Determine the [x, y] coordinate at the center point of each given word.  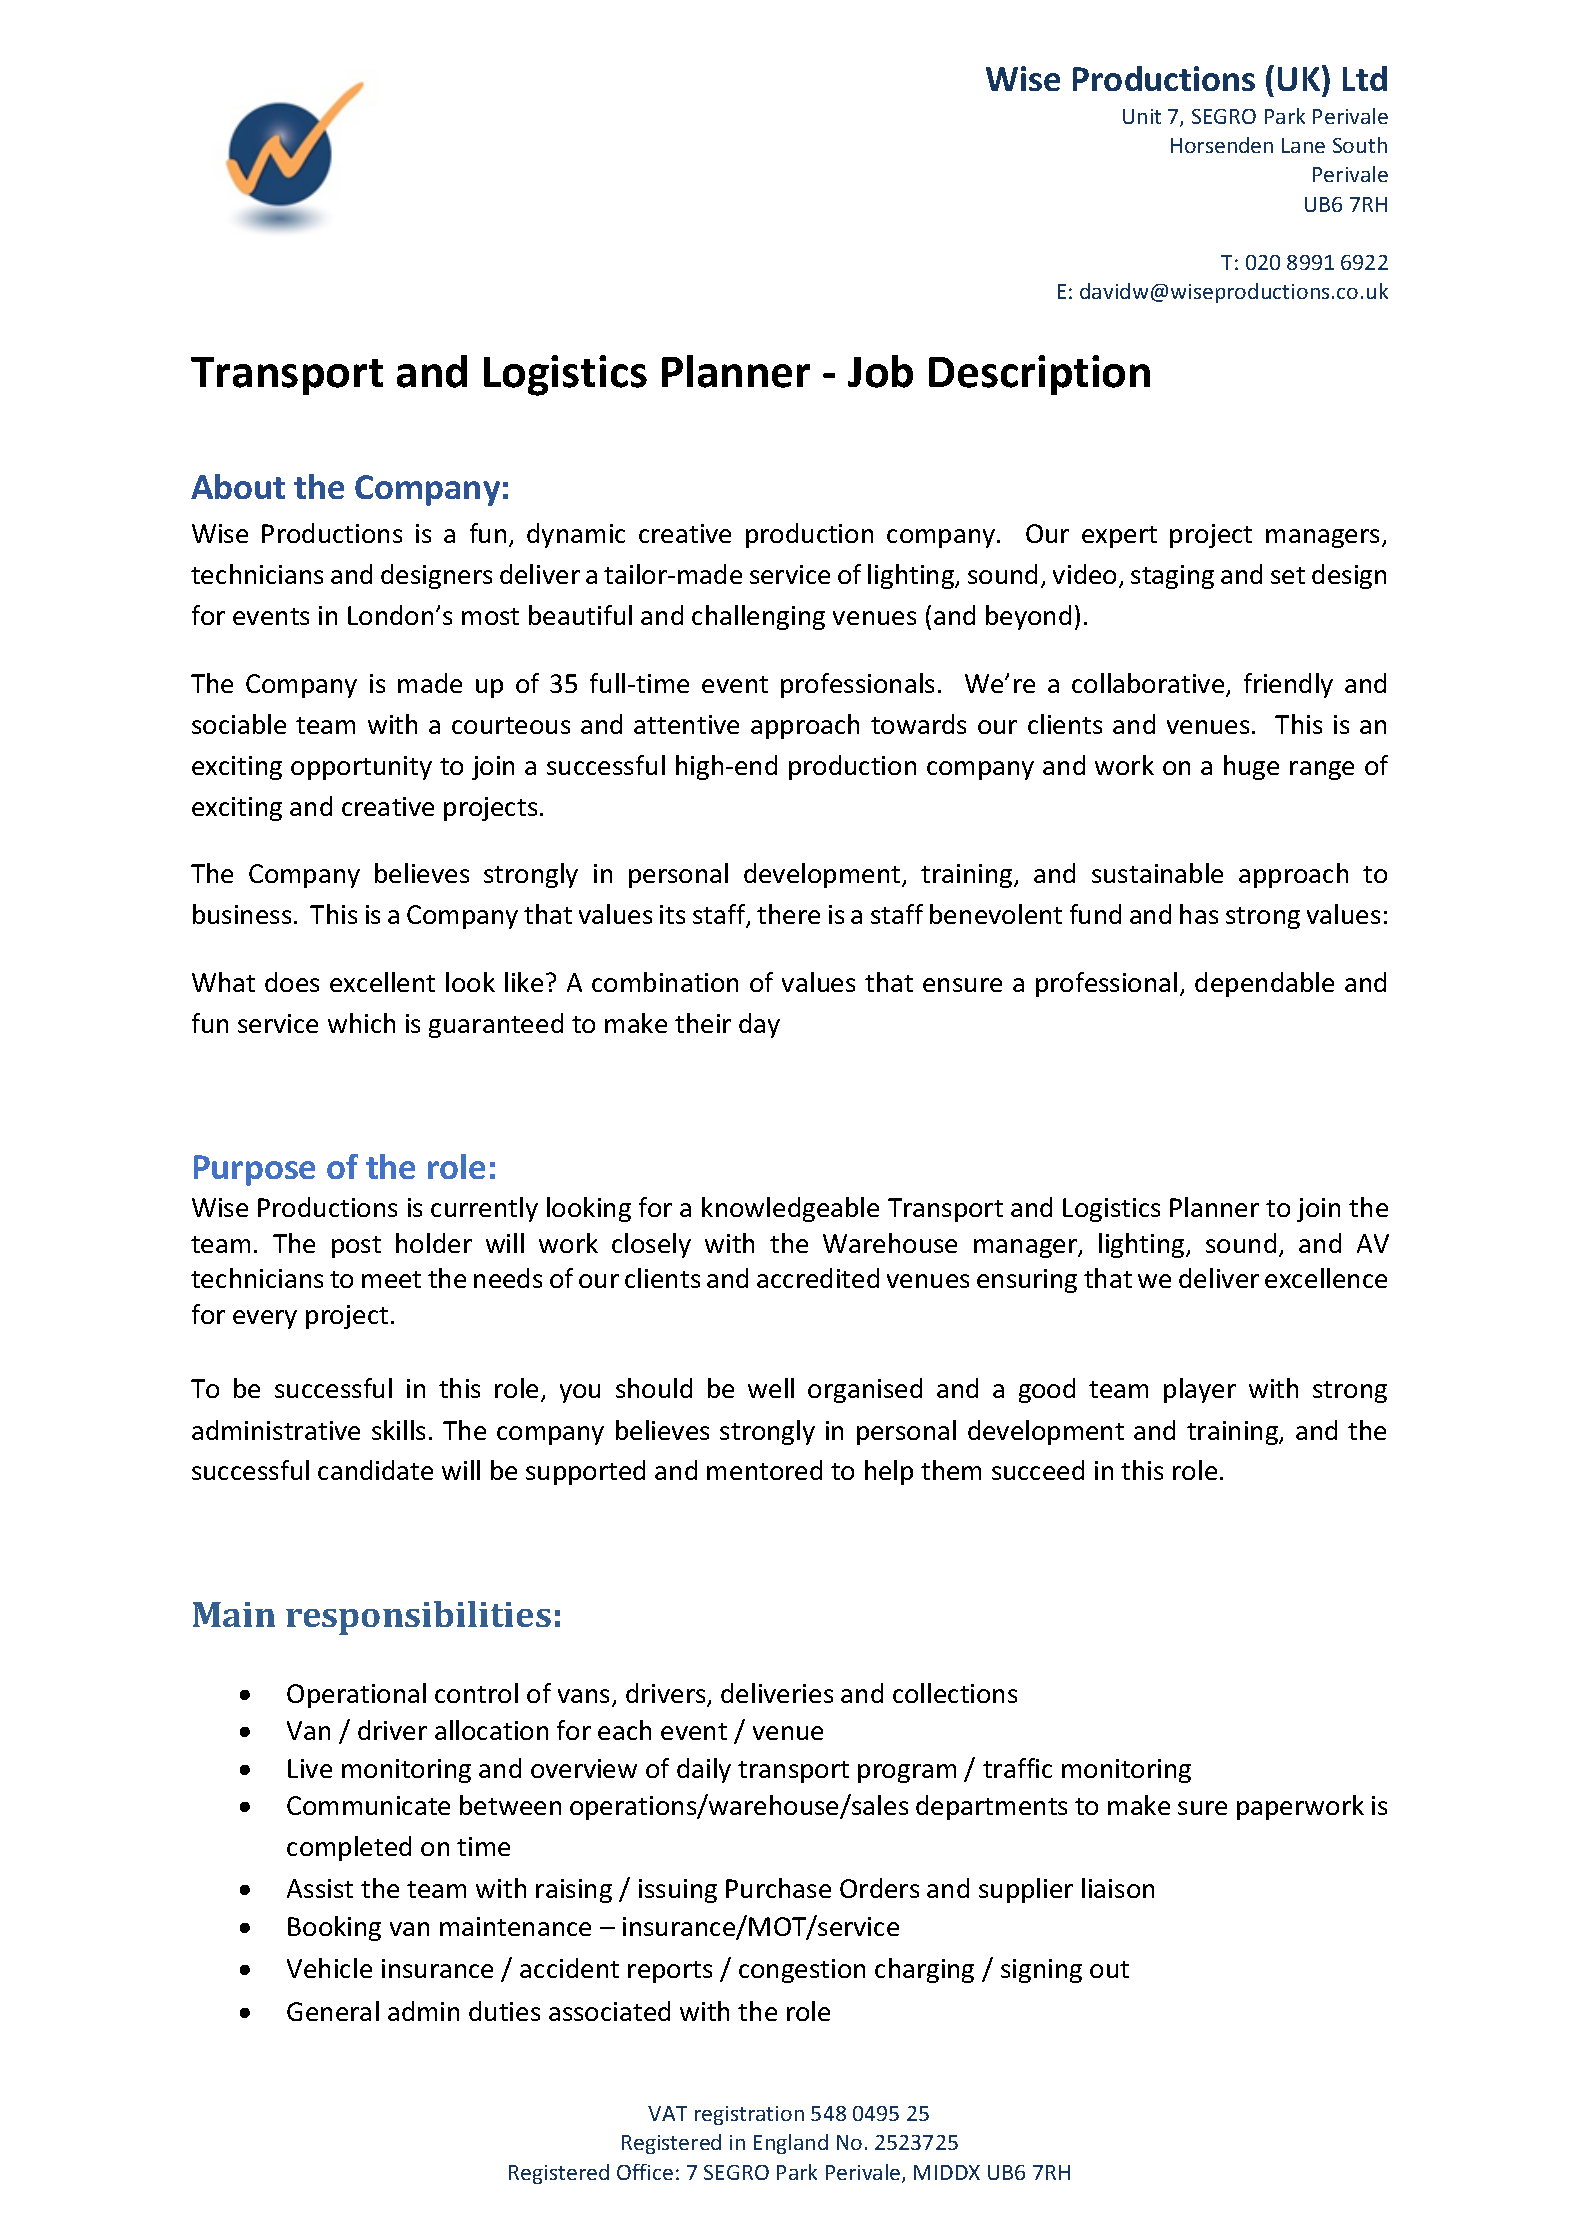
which [361, 1023]
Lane [1303, 145]
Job [880, 371]
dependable [1264, 984]
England [791, 2144]
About [238, 486]
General [333, 2011]
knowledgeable [790, 1209]
